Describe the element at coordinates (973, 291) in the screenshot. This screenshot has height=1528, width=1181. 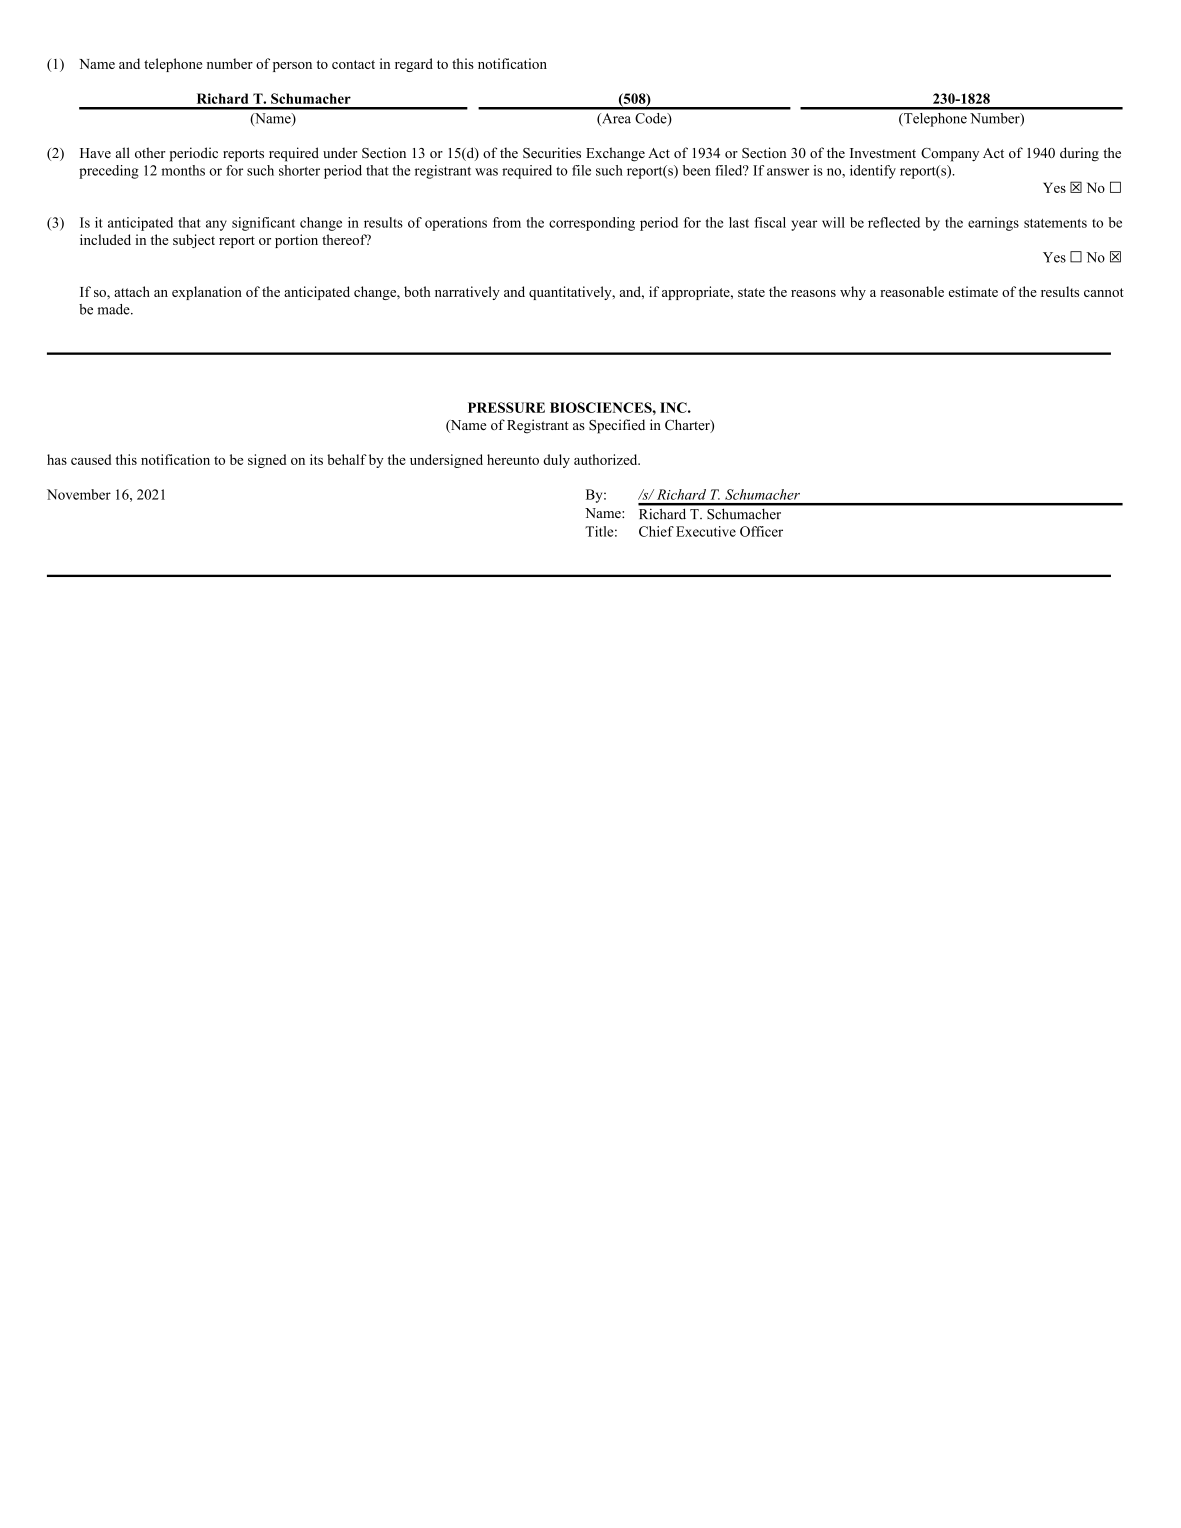
I see `estimate` at that location.
